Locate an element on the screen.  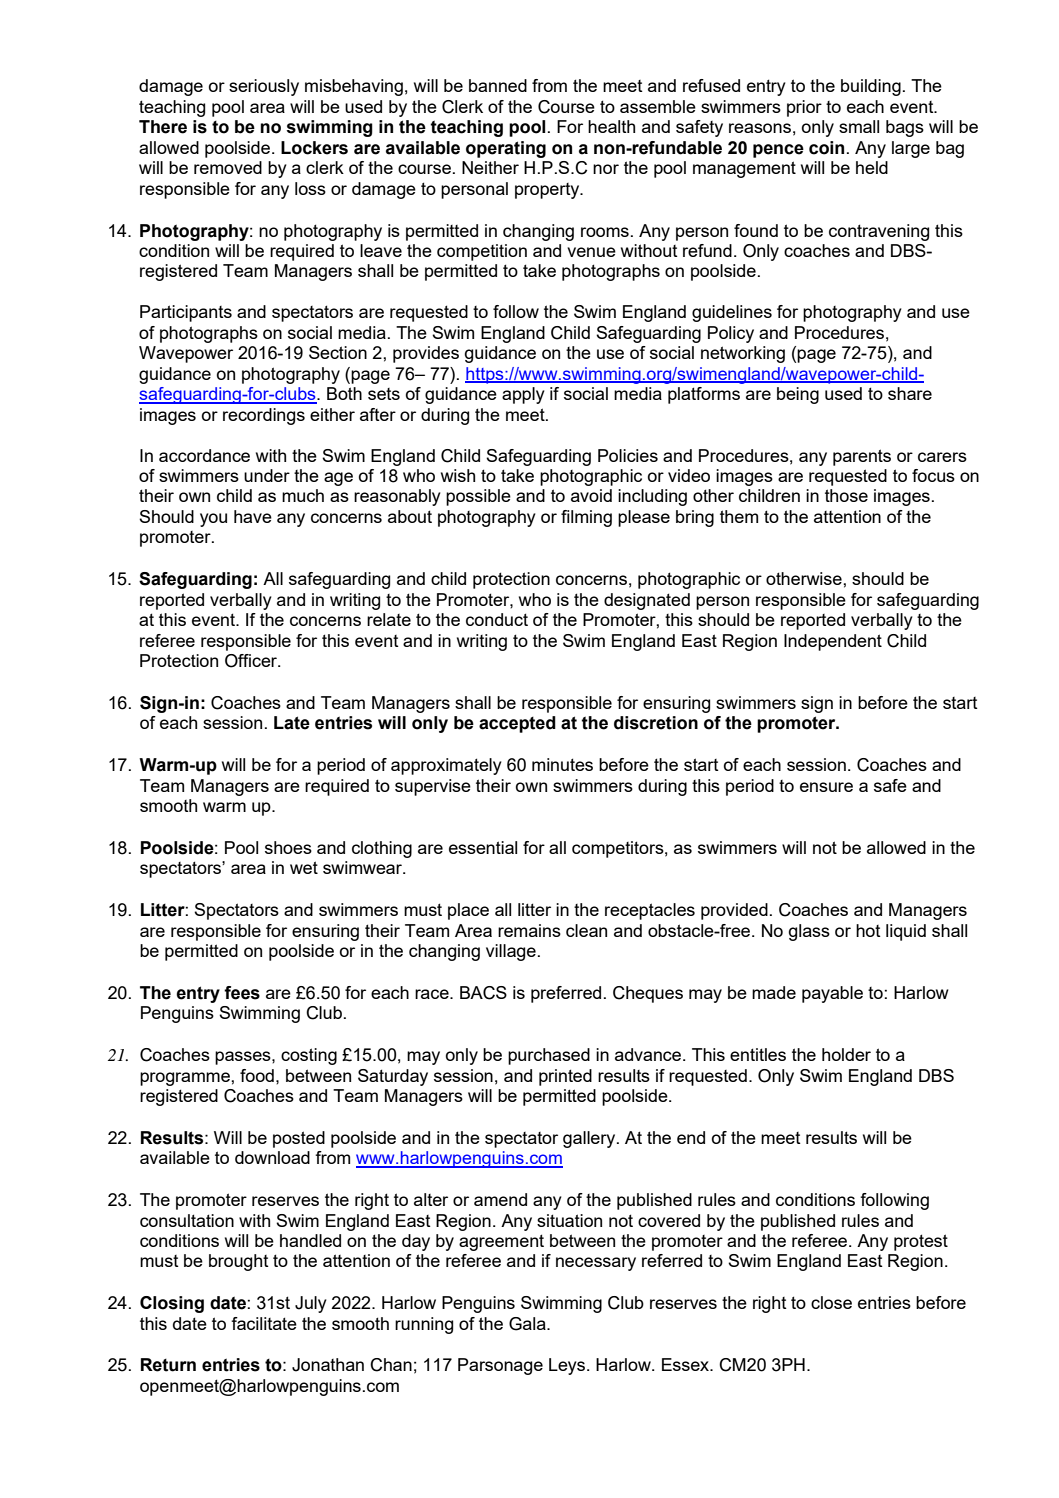
seriously is located at coordinates (264, 87).
